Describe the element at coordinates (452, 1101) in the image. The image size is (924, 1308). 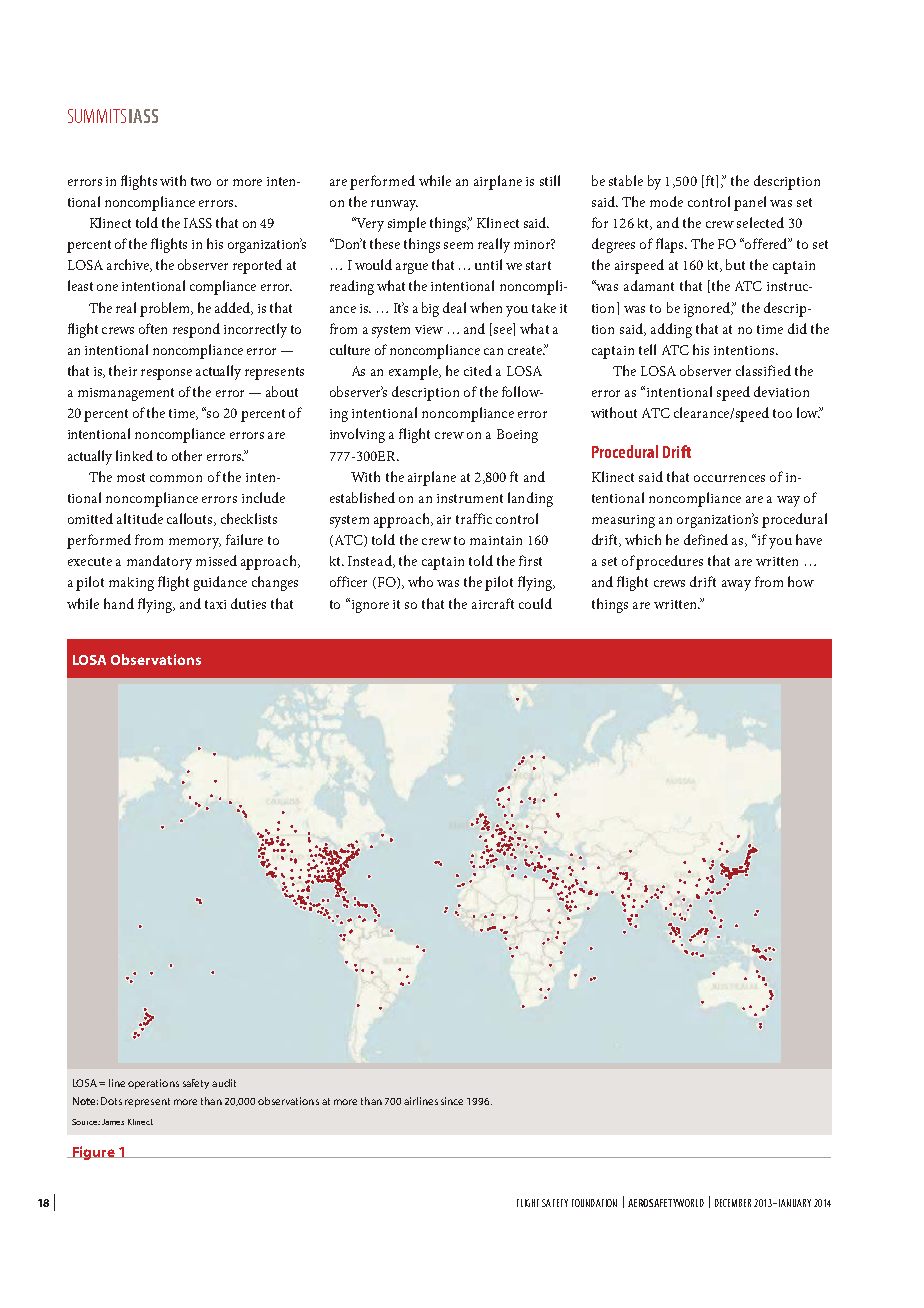
I see `since` at that location.
